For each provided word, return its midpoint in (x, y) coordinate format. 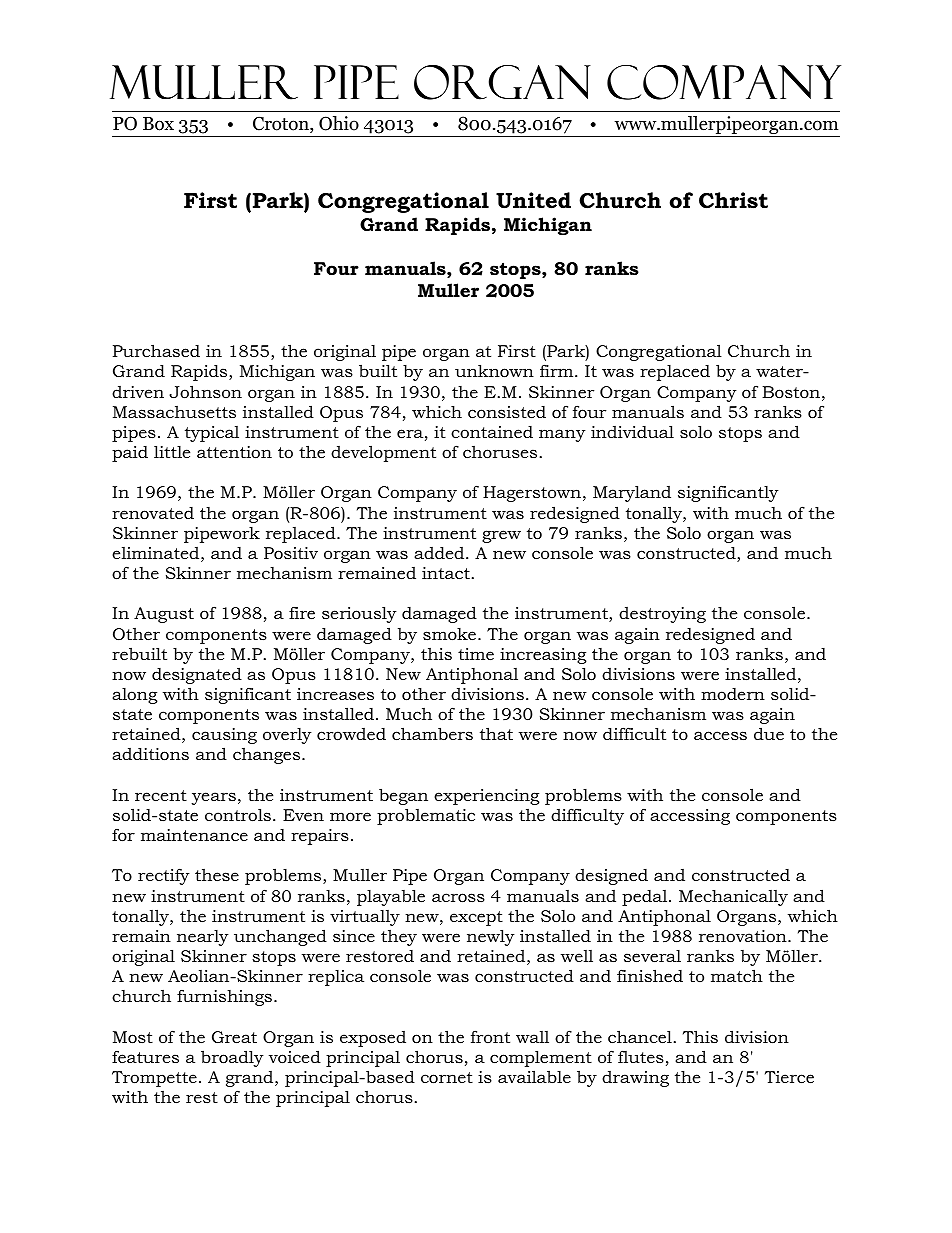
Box (158, 124)
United (533, 200)
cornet (447, 1077)
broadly (232, 1058)
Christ (733, 200)
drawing (635, 1079)
